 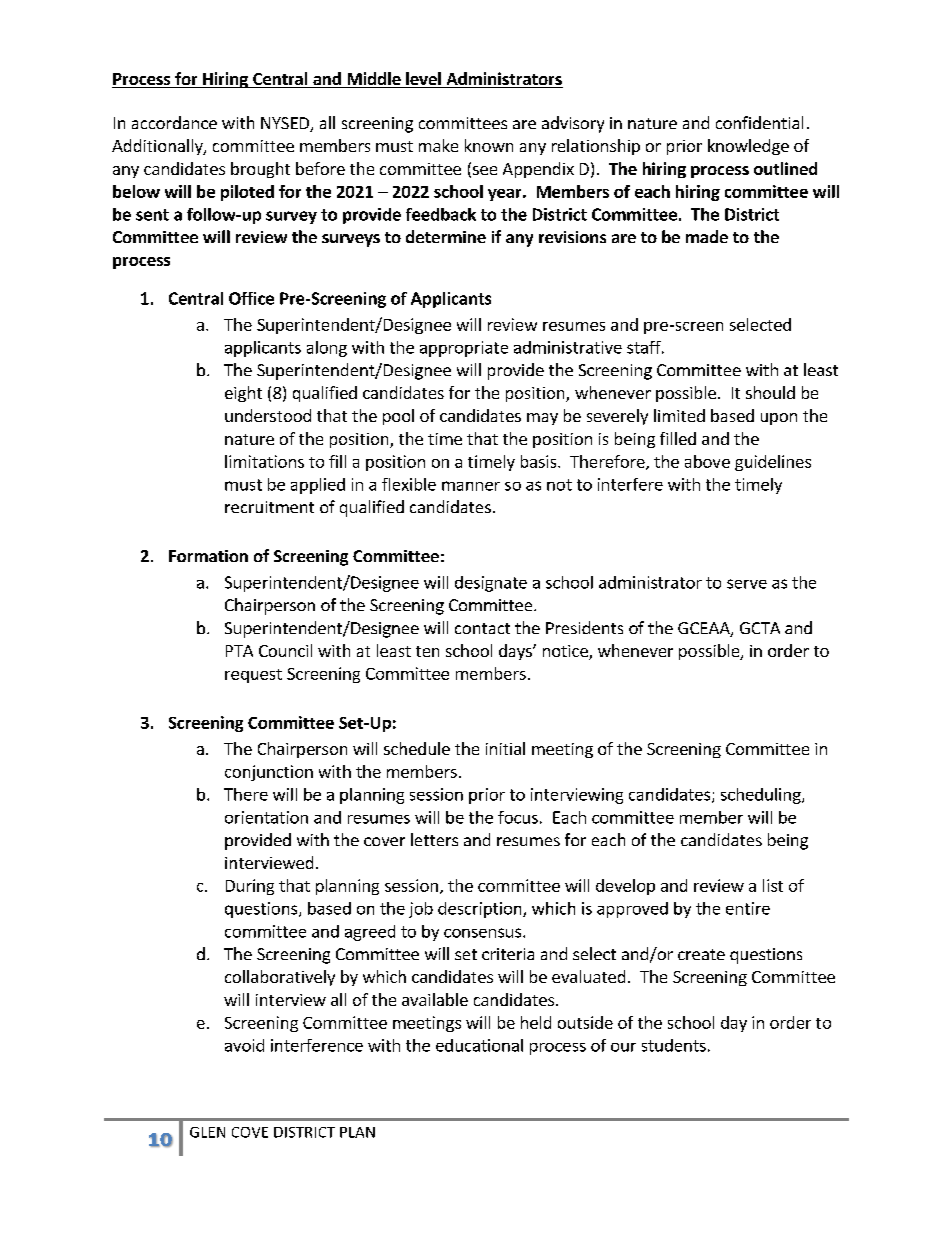 I want to click on confidential, so click(x=759, y=122).
